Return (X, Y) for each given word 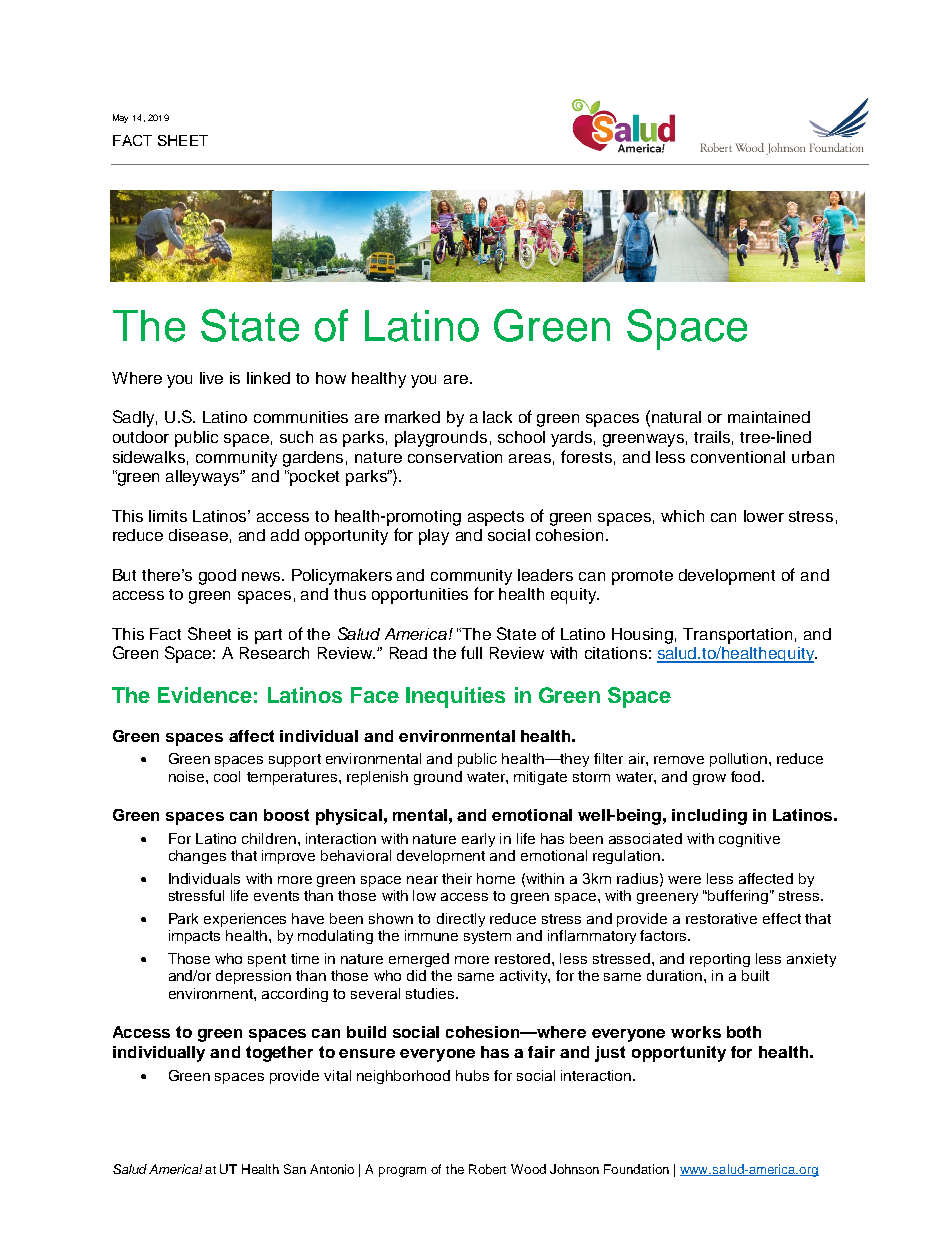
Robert (487, 1169)
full (471, 652)
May (120, 118)
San (295, 1169)
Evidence (205, 695)
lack (497, 417)
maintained (769, 417)
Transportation (737, 636)
